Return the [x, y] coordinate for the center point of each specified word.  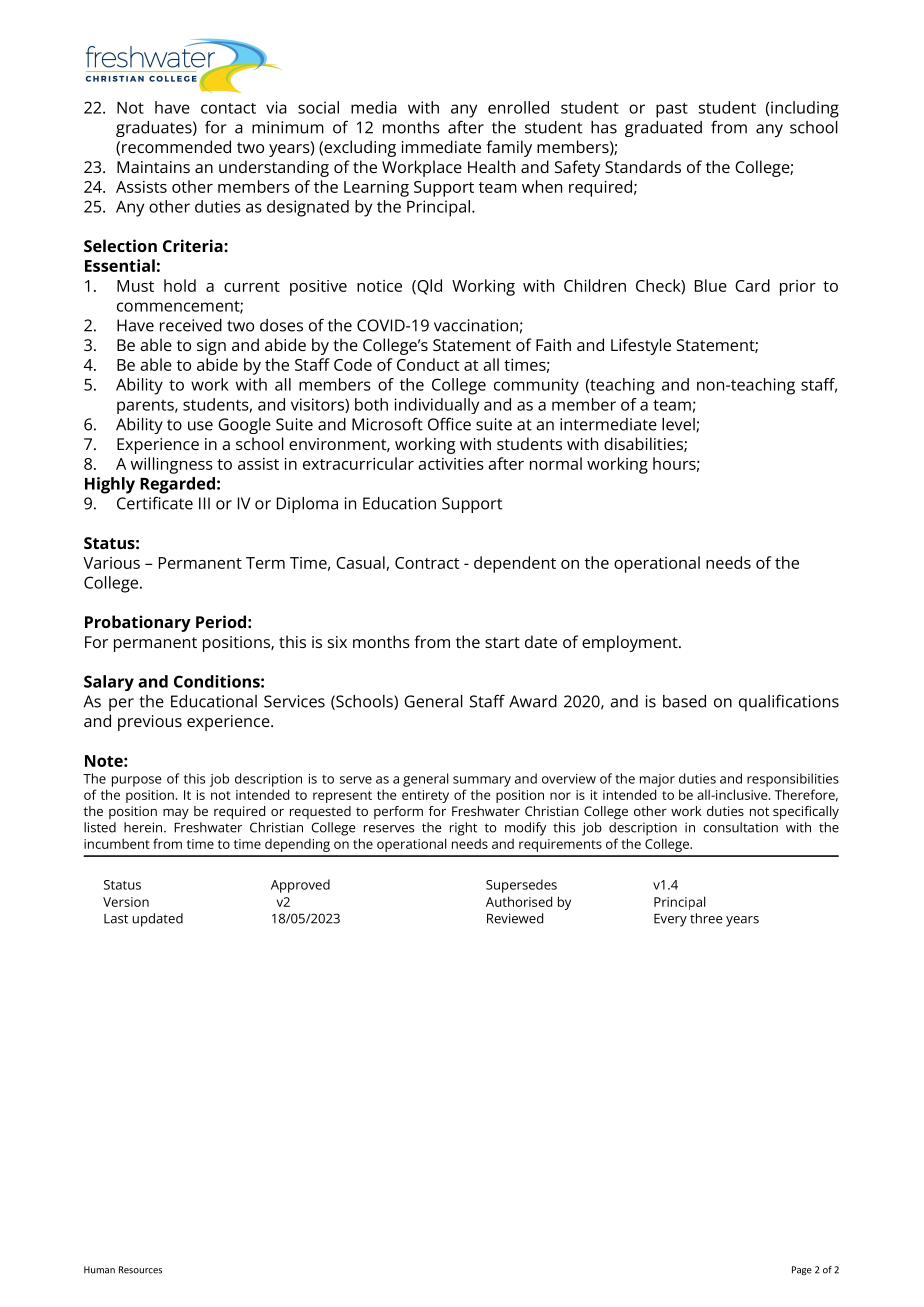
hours [674, 463]
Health [491, 166]
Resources [140, 1270]
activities [451, 464]
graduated [663, 129]
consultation [740, 827]
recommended [176, 146]
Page [802, 1270]
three [706, 918]
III [204, 503]
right [463, 829]
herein [144, 827]
